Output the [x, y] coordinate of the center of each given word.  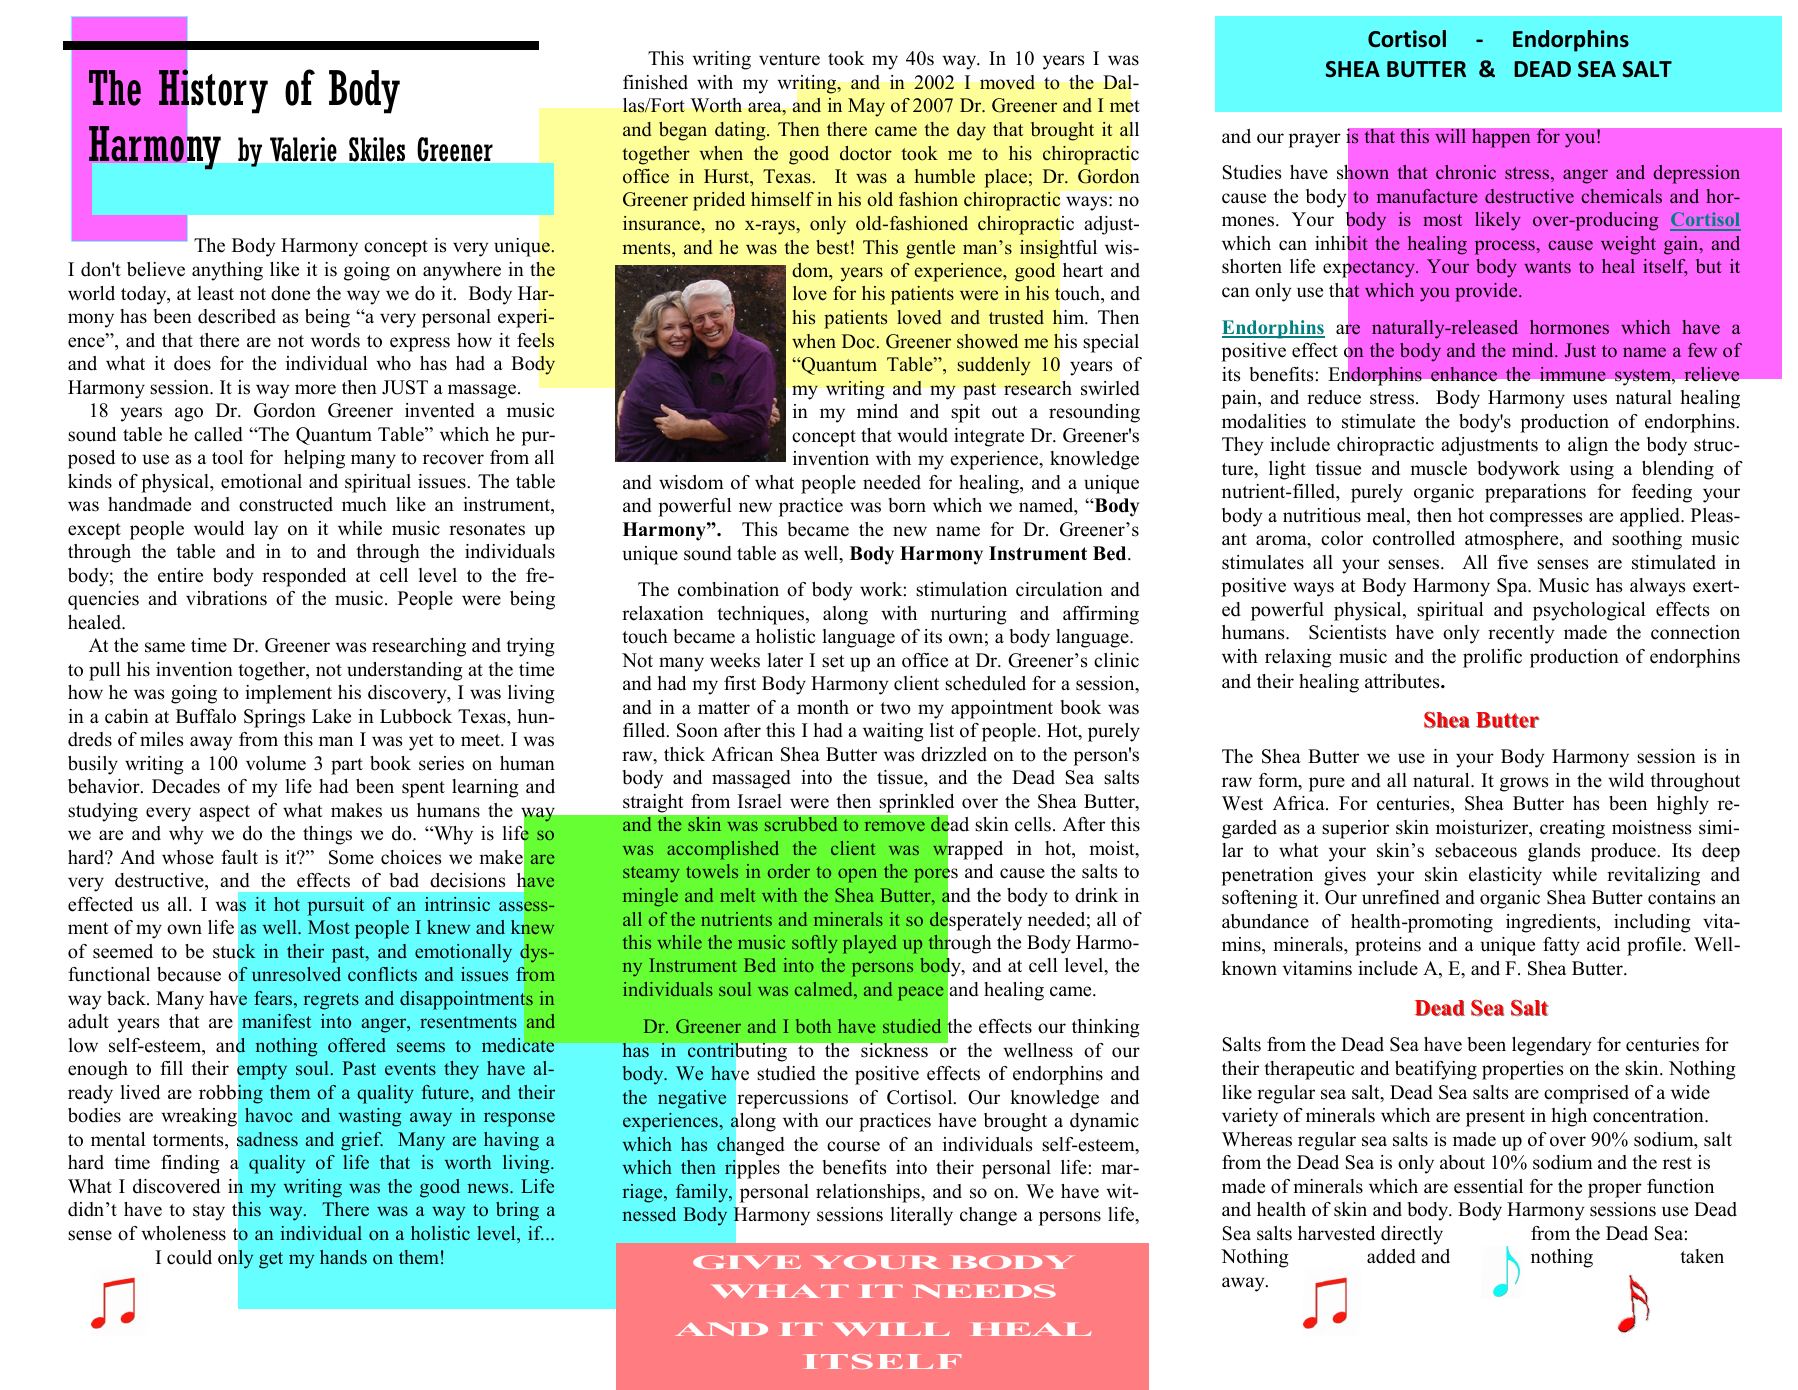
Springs [274, 718]
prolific [1492, 658]
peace [920, 993]
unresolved [296, 974]
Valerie [303, 149]
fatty [1561, 946]
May [866, 107]
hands [343, 1257]
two [895, 708]
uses [1590, 399]
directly [1412, 1235]
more [315, 389]
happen [1501, 138]
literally [922, 1216]
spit [965, 413]
